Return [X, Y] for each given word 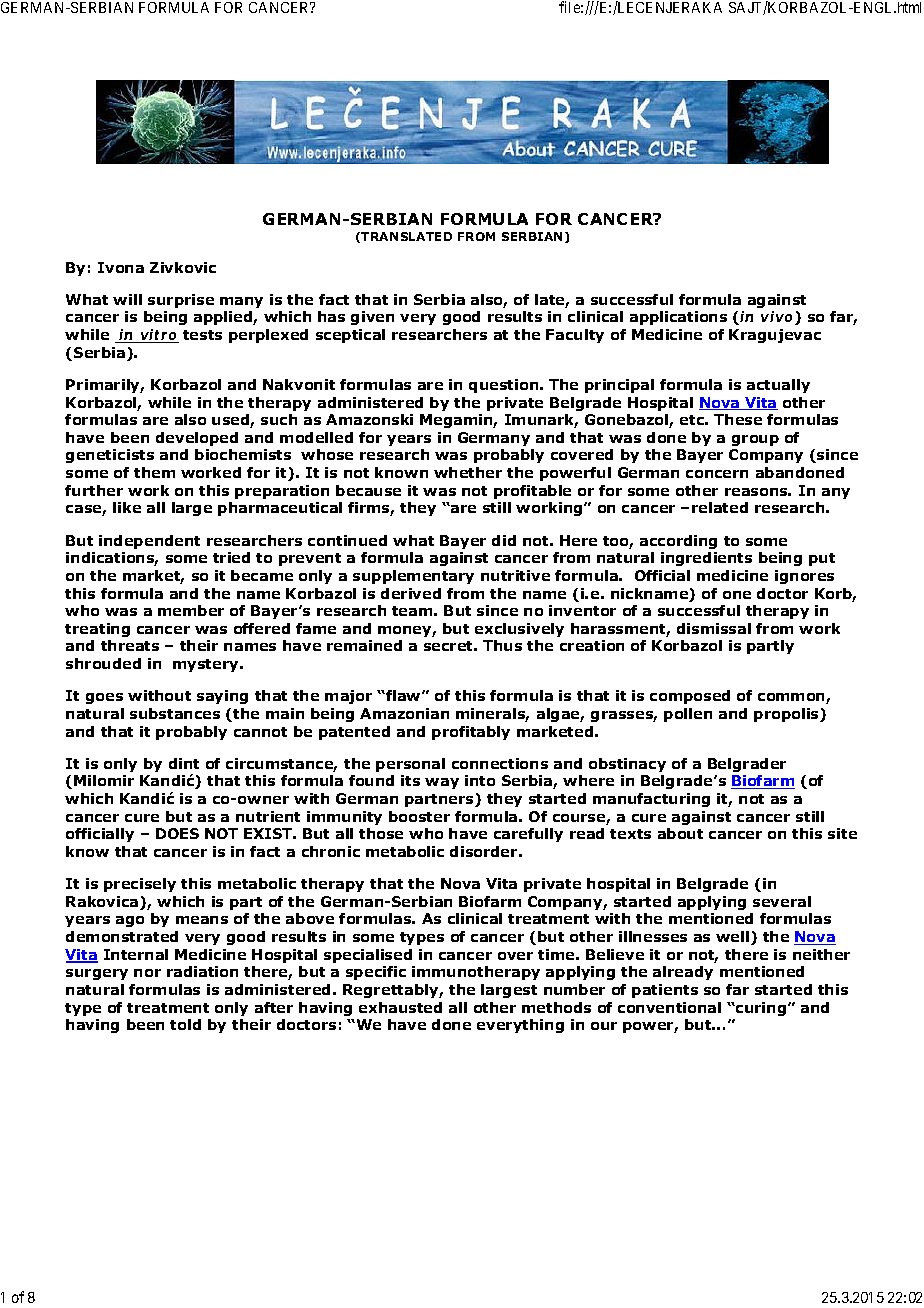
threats [130, 645]
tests [202, 335]
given [372, 318]
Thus [502, 645]
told [185, 1024]
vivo [776, 316]
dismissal [714, 628]
